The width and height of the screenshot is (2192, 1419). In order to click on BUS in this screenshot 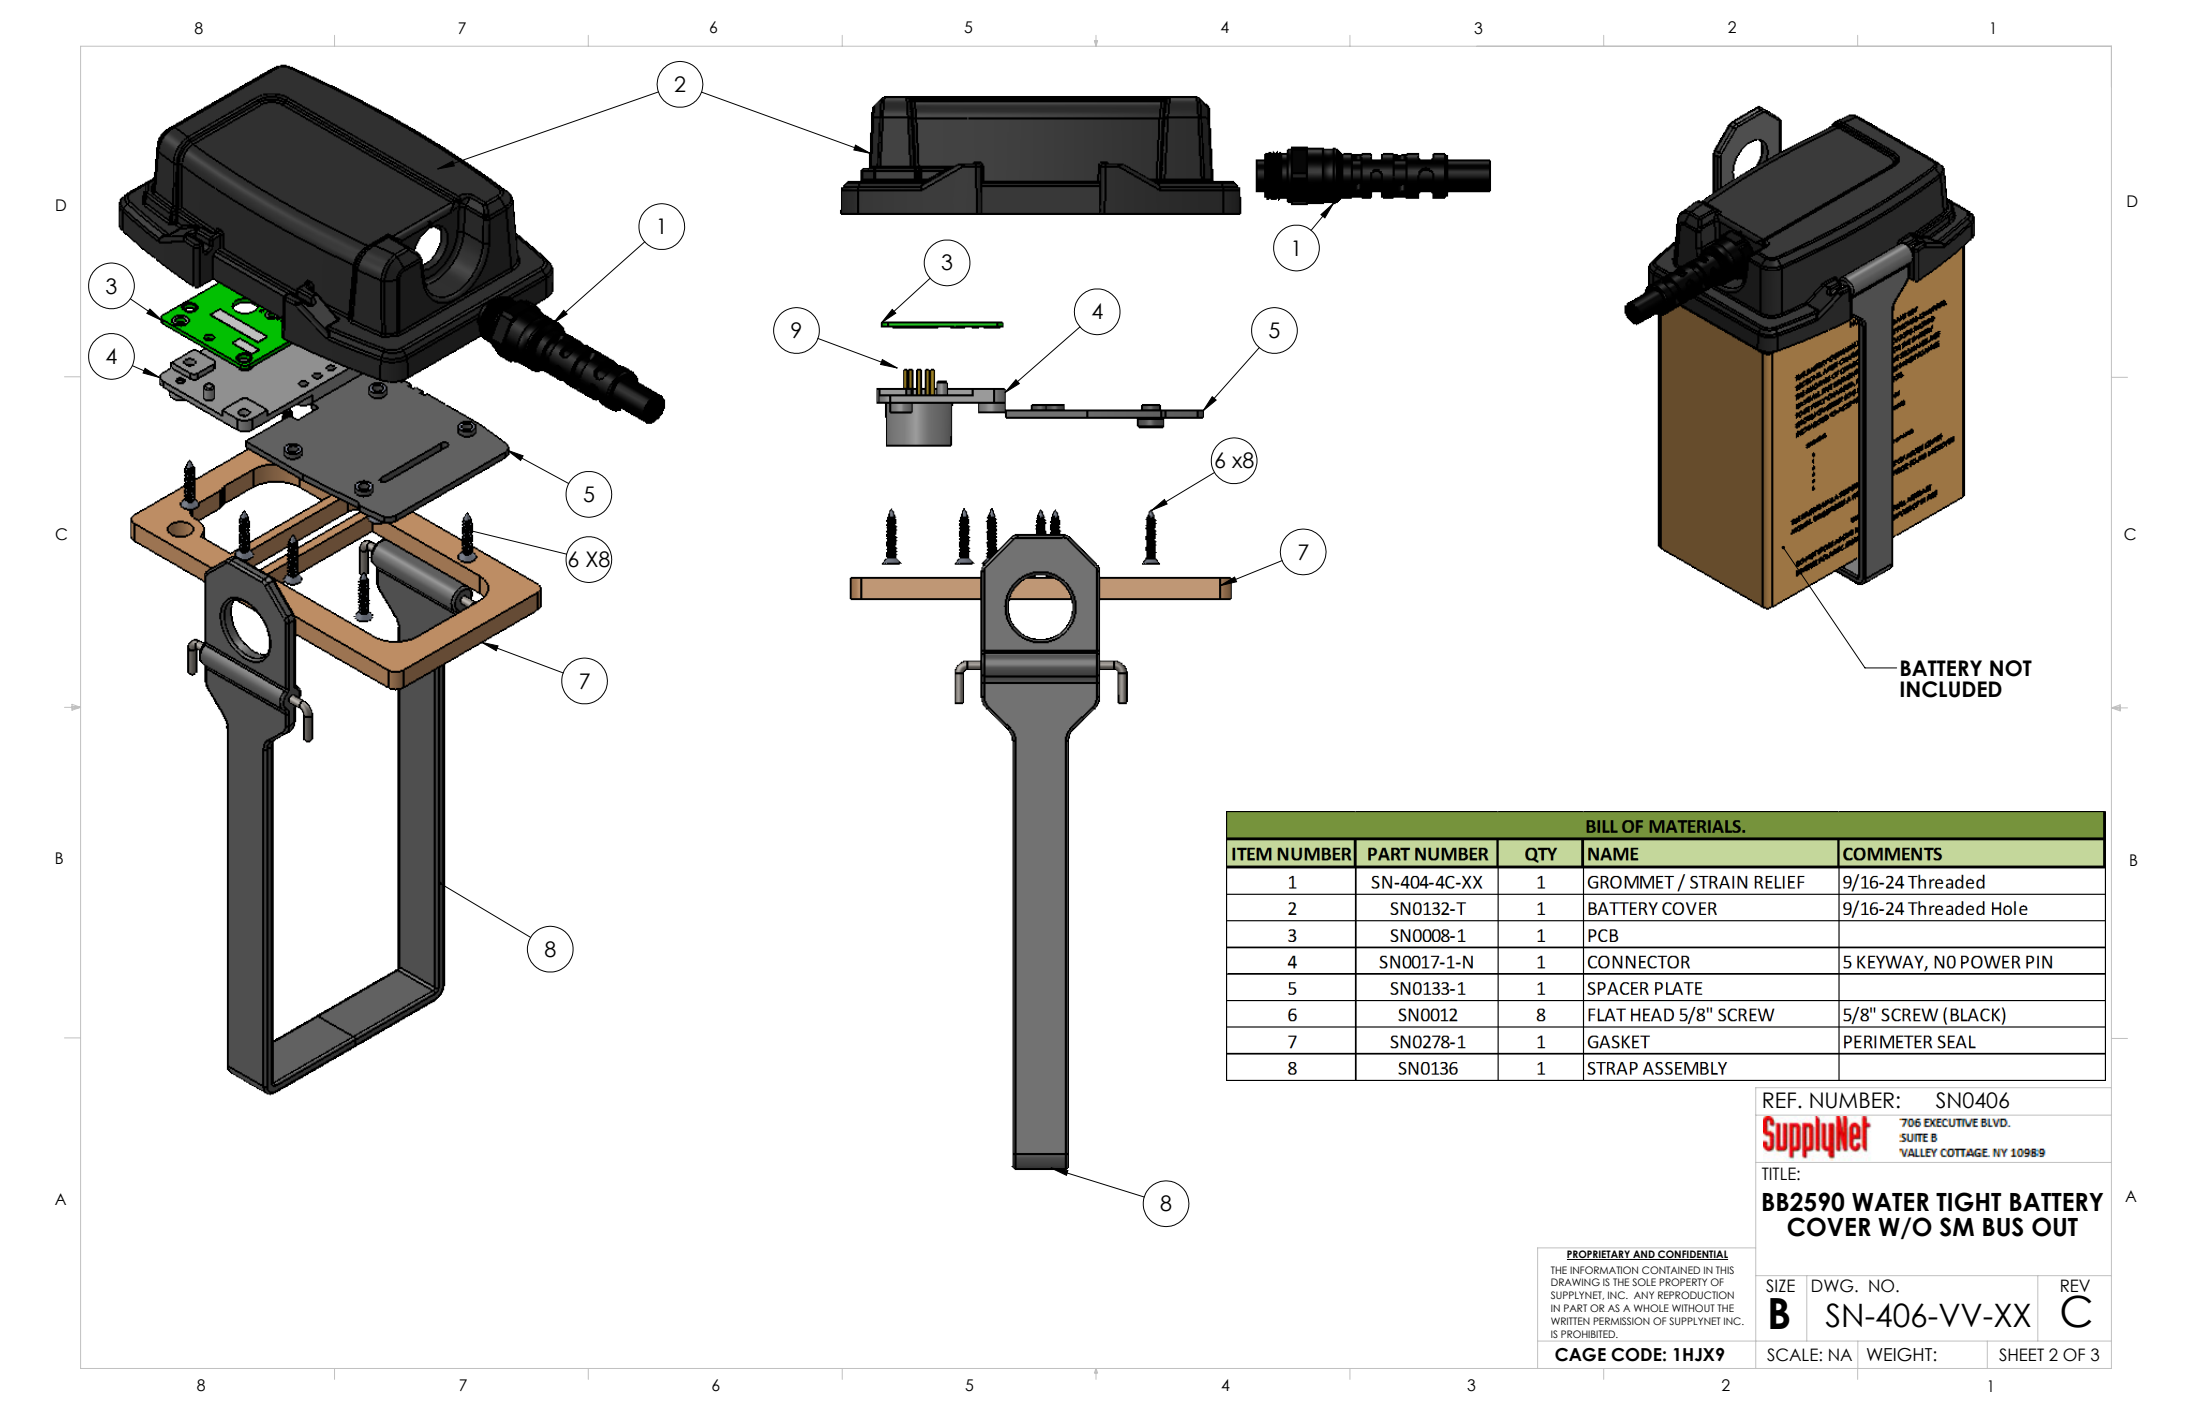, I will do `click(2003, 1227)`.
